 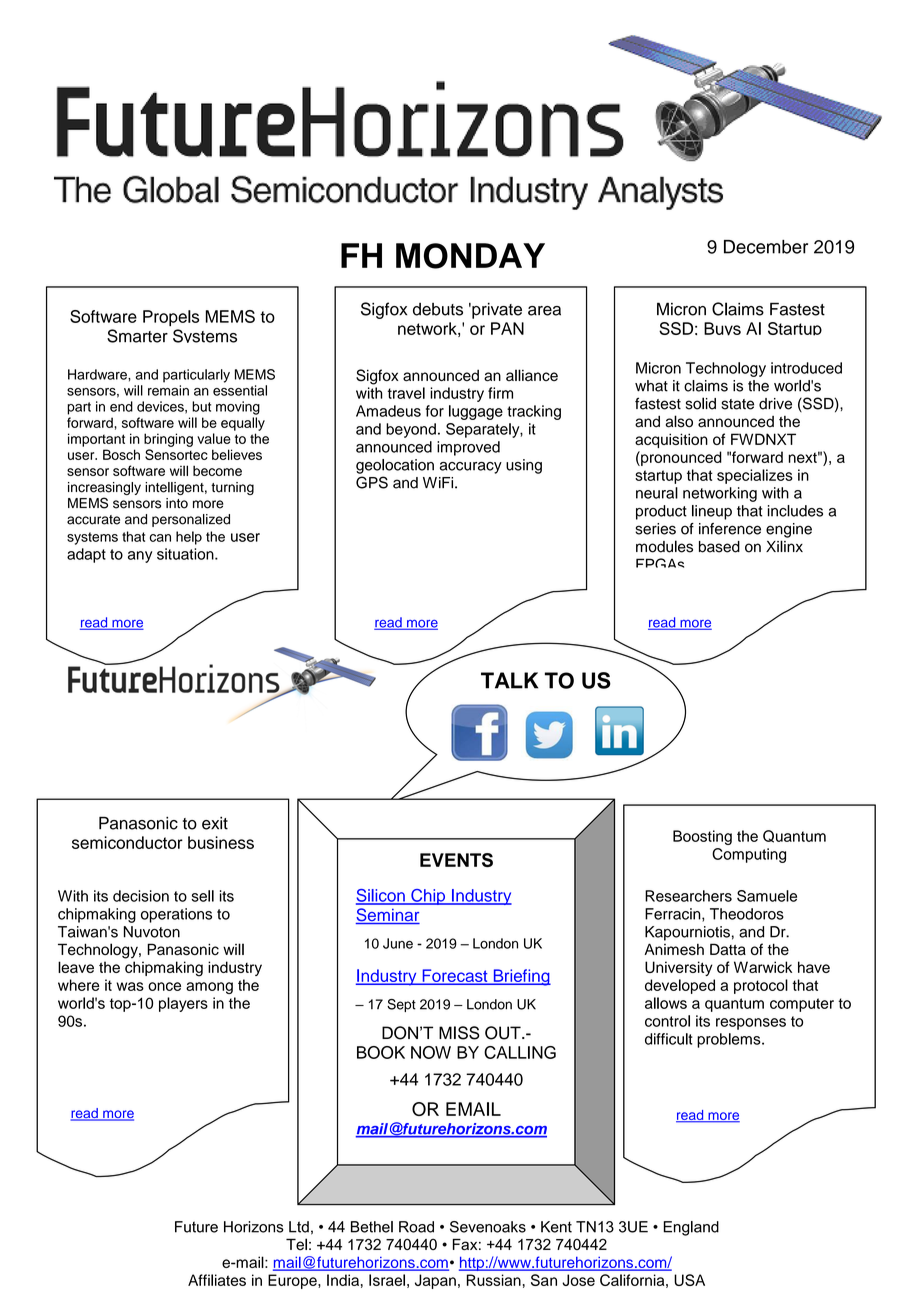 What do you see at coordinates (749, 855) in the screenshot?
I see `Computing` at bounding box center [749, 855].
